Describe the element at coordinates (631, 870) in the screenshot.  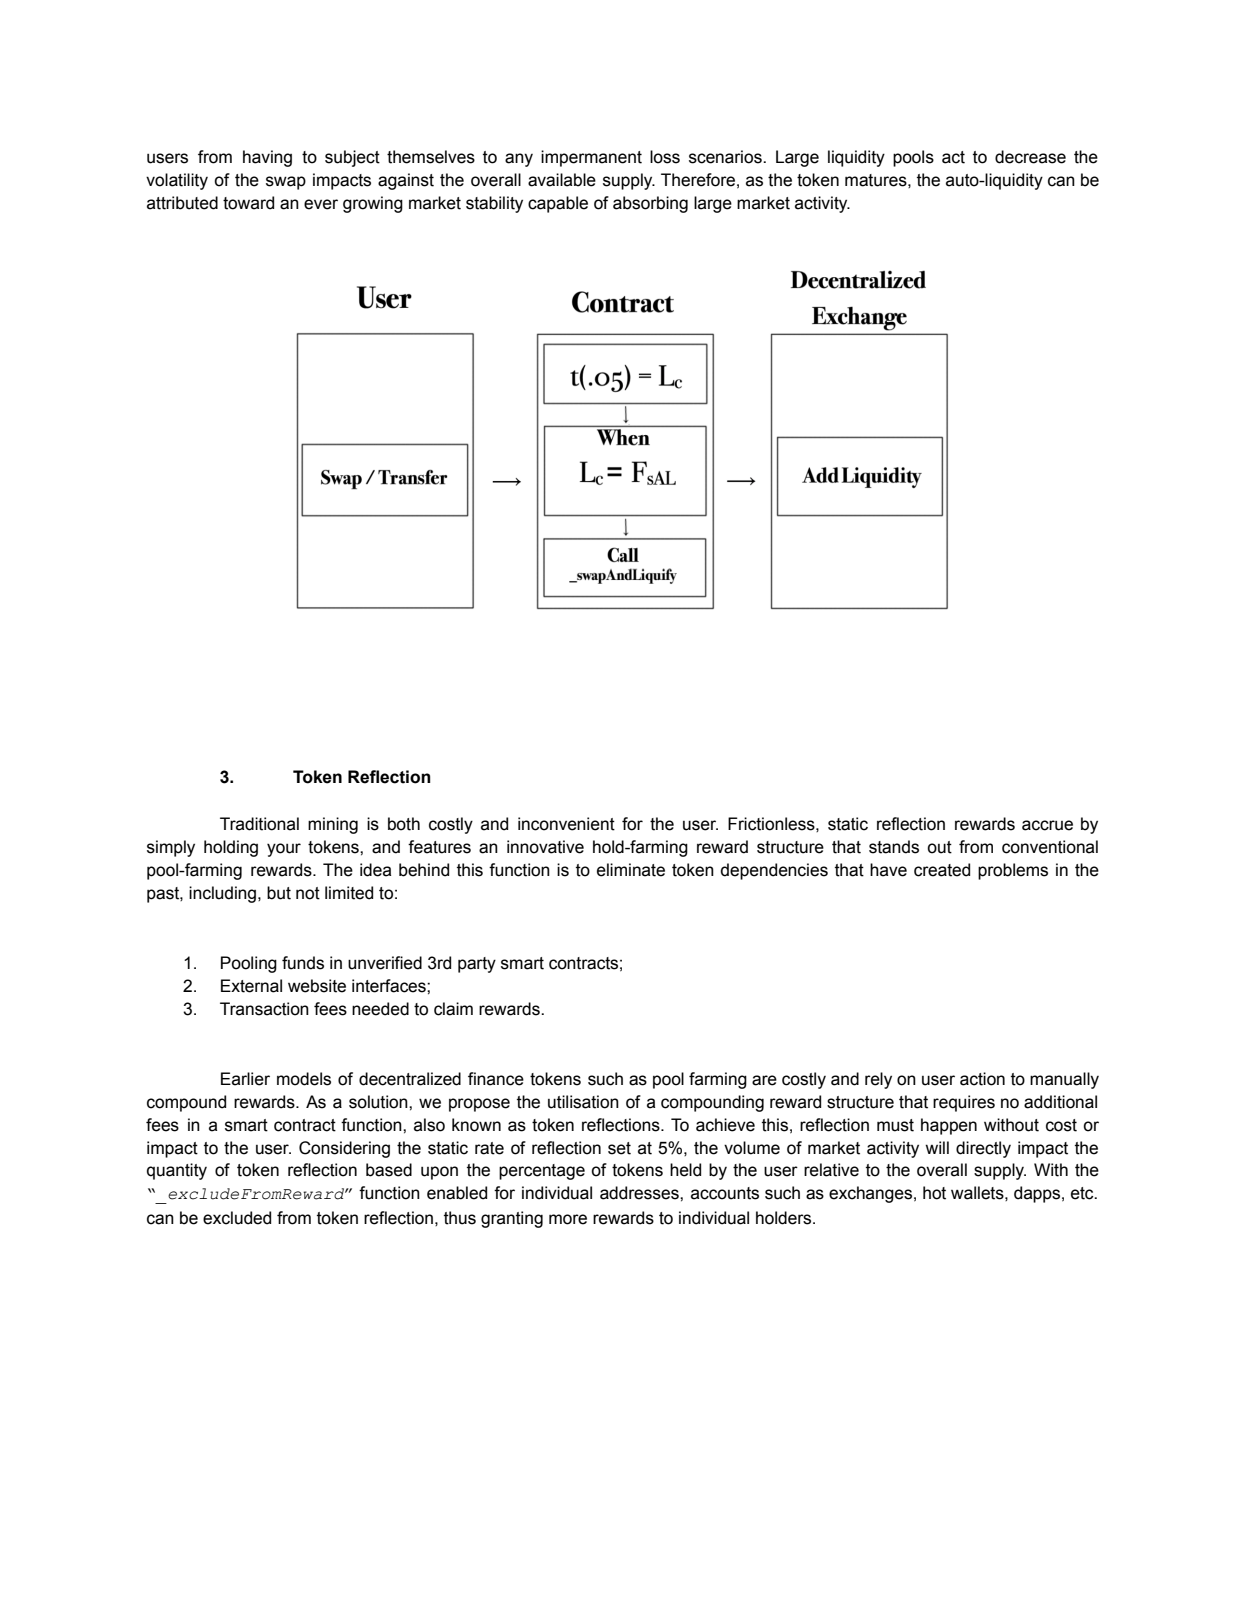
I see `eliminate` at that location.
